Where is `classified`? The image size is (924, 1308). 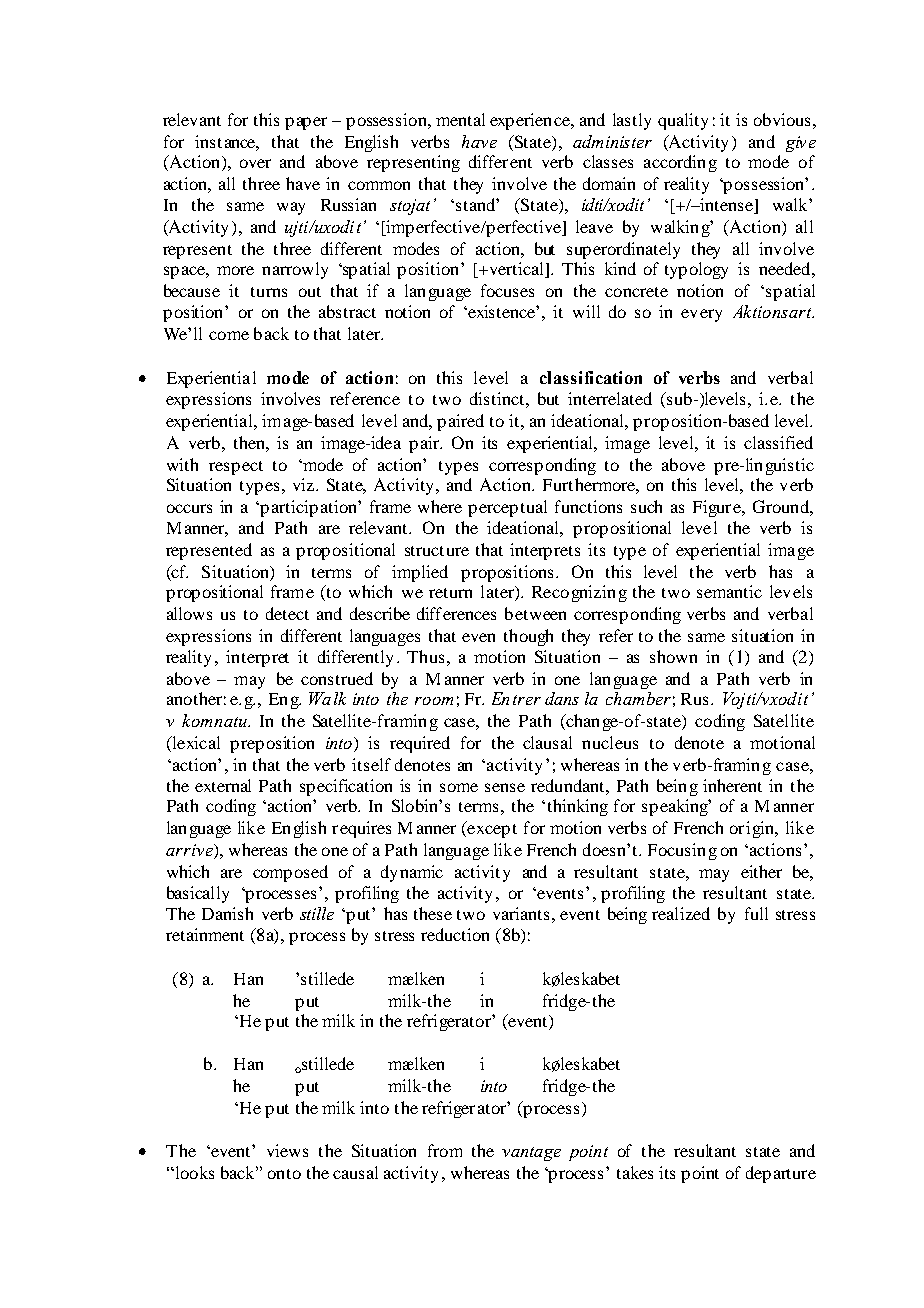 classified is located at coordinates (778, 442).
